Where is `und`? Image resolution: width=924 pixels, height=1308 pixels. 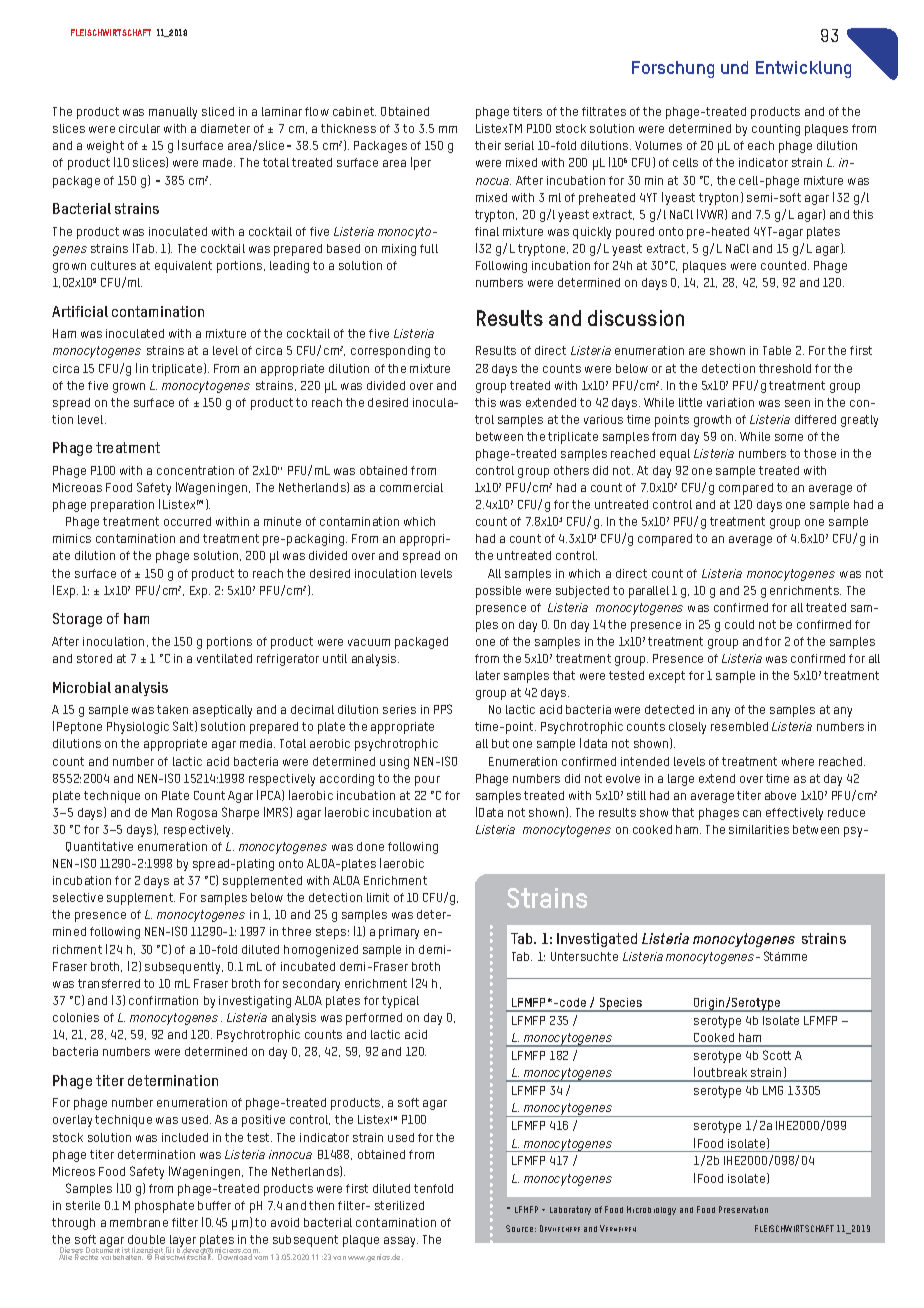 und is located at coordinates (734, 67).
